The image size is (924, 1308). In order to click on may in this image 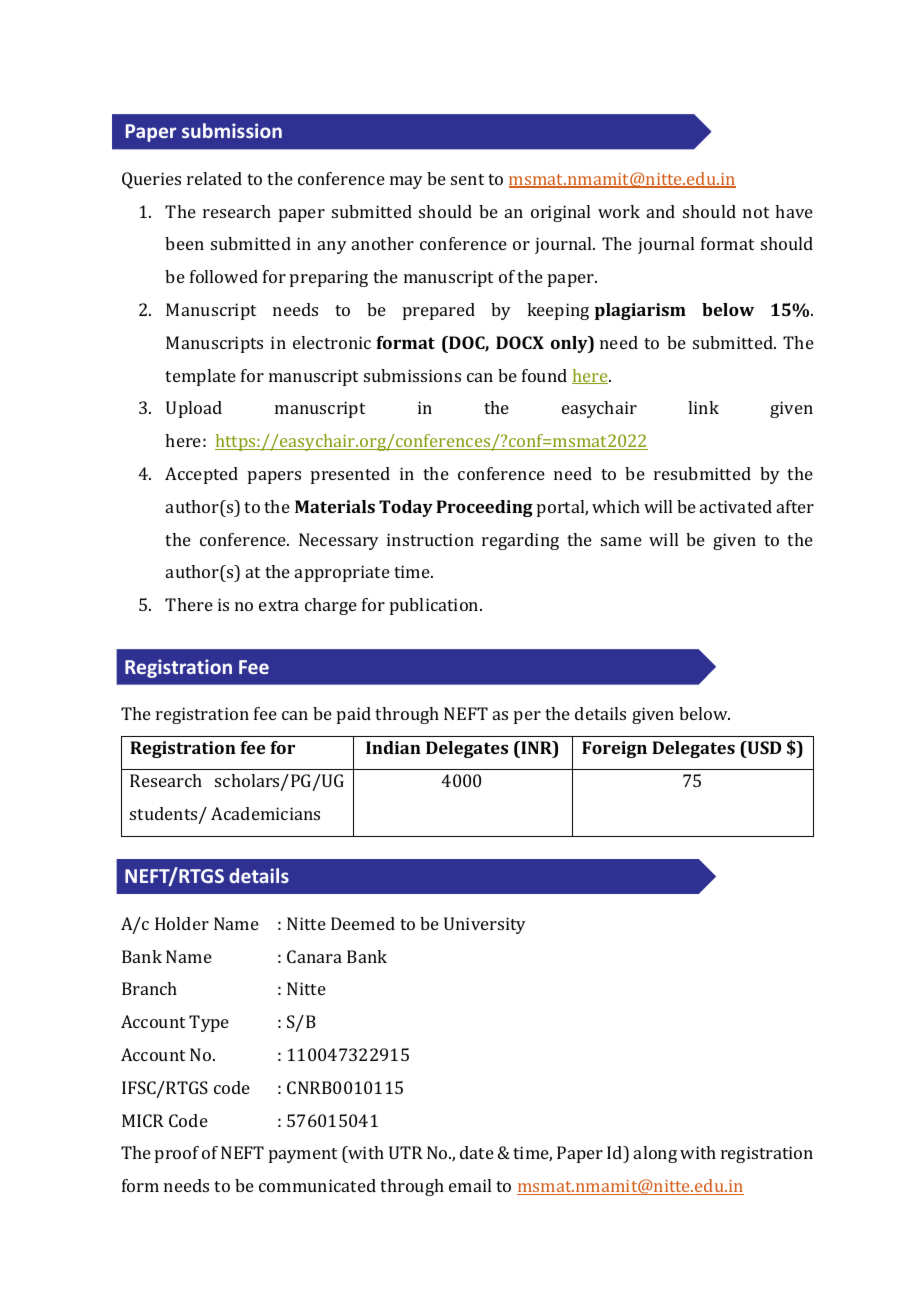, I will do `click(406, 182)`.
